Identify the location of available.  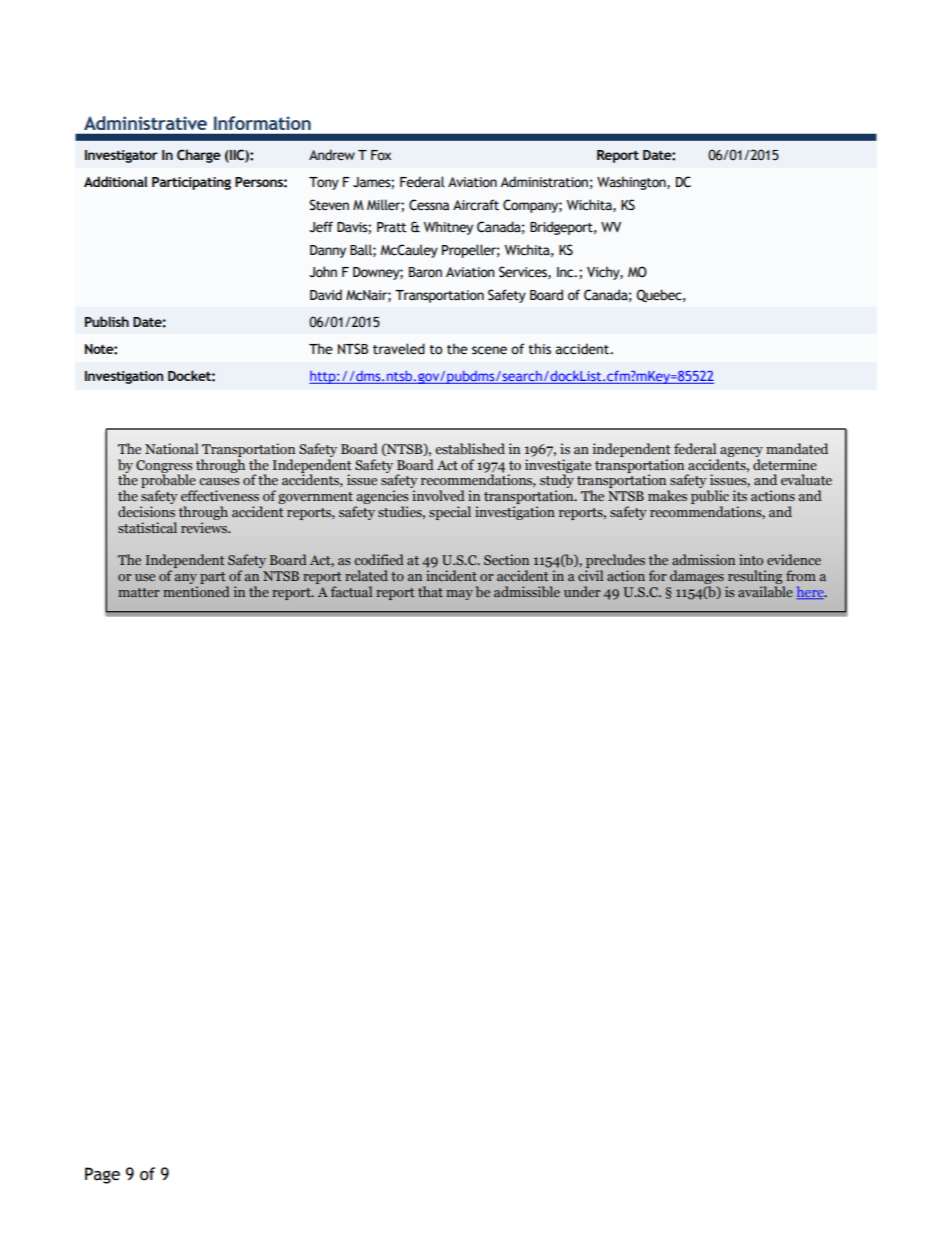
(765, 591).
